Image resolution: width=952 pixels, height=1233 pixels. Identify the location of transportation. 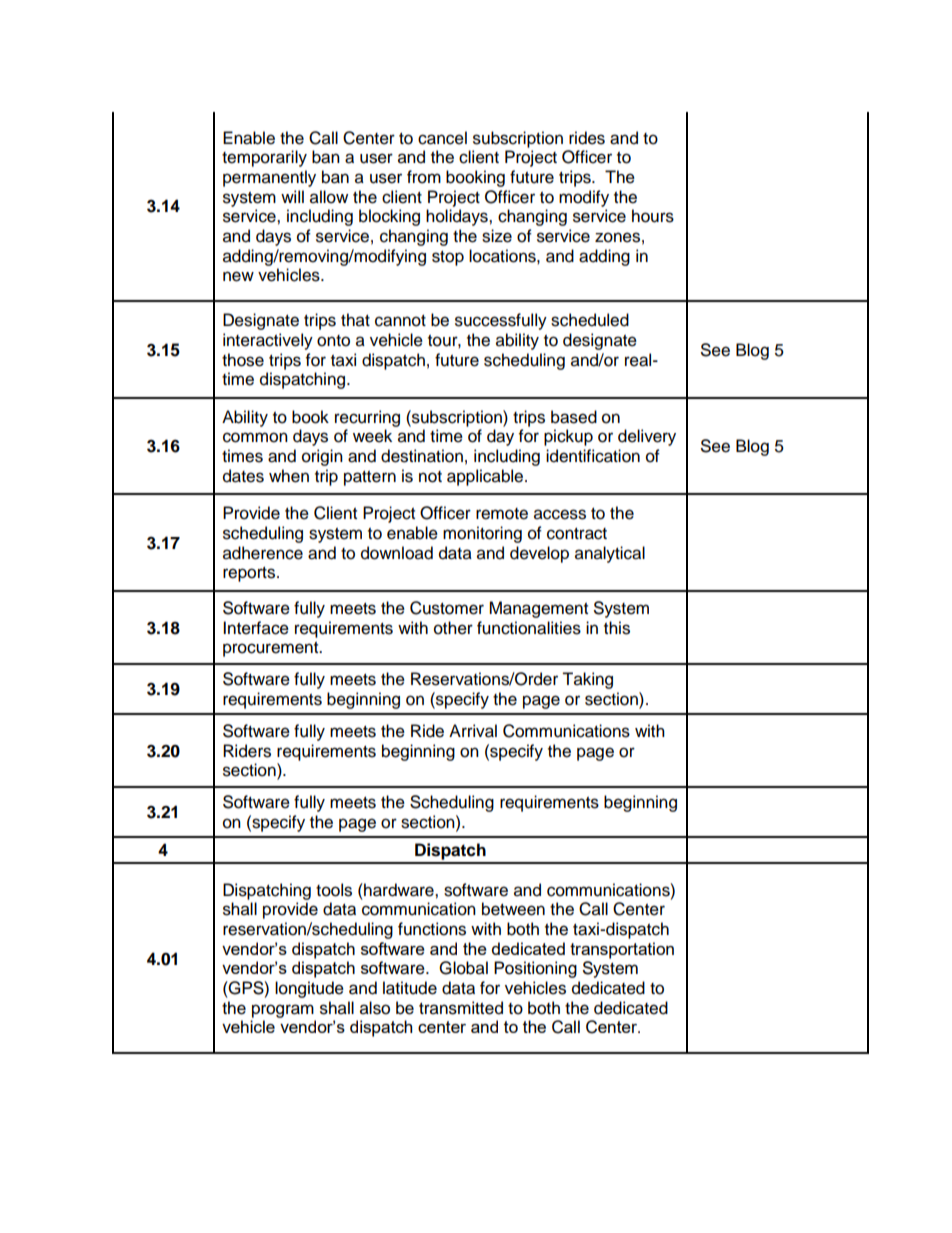
(622, 950).
